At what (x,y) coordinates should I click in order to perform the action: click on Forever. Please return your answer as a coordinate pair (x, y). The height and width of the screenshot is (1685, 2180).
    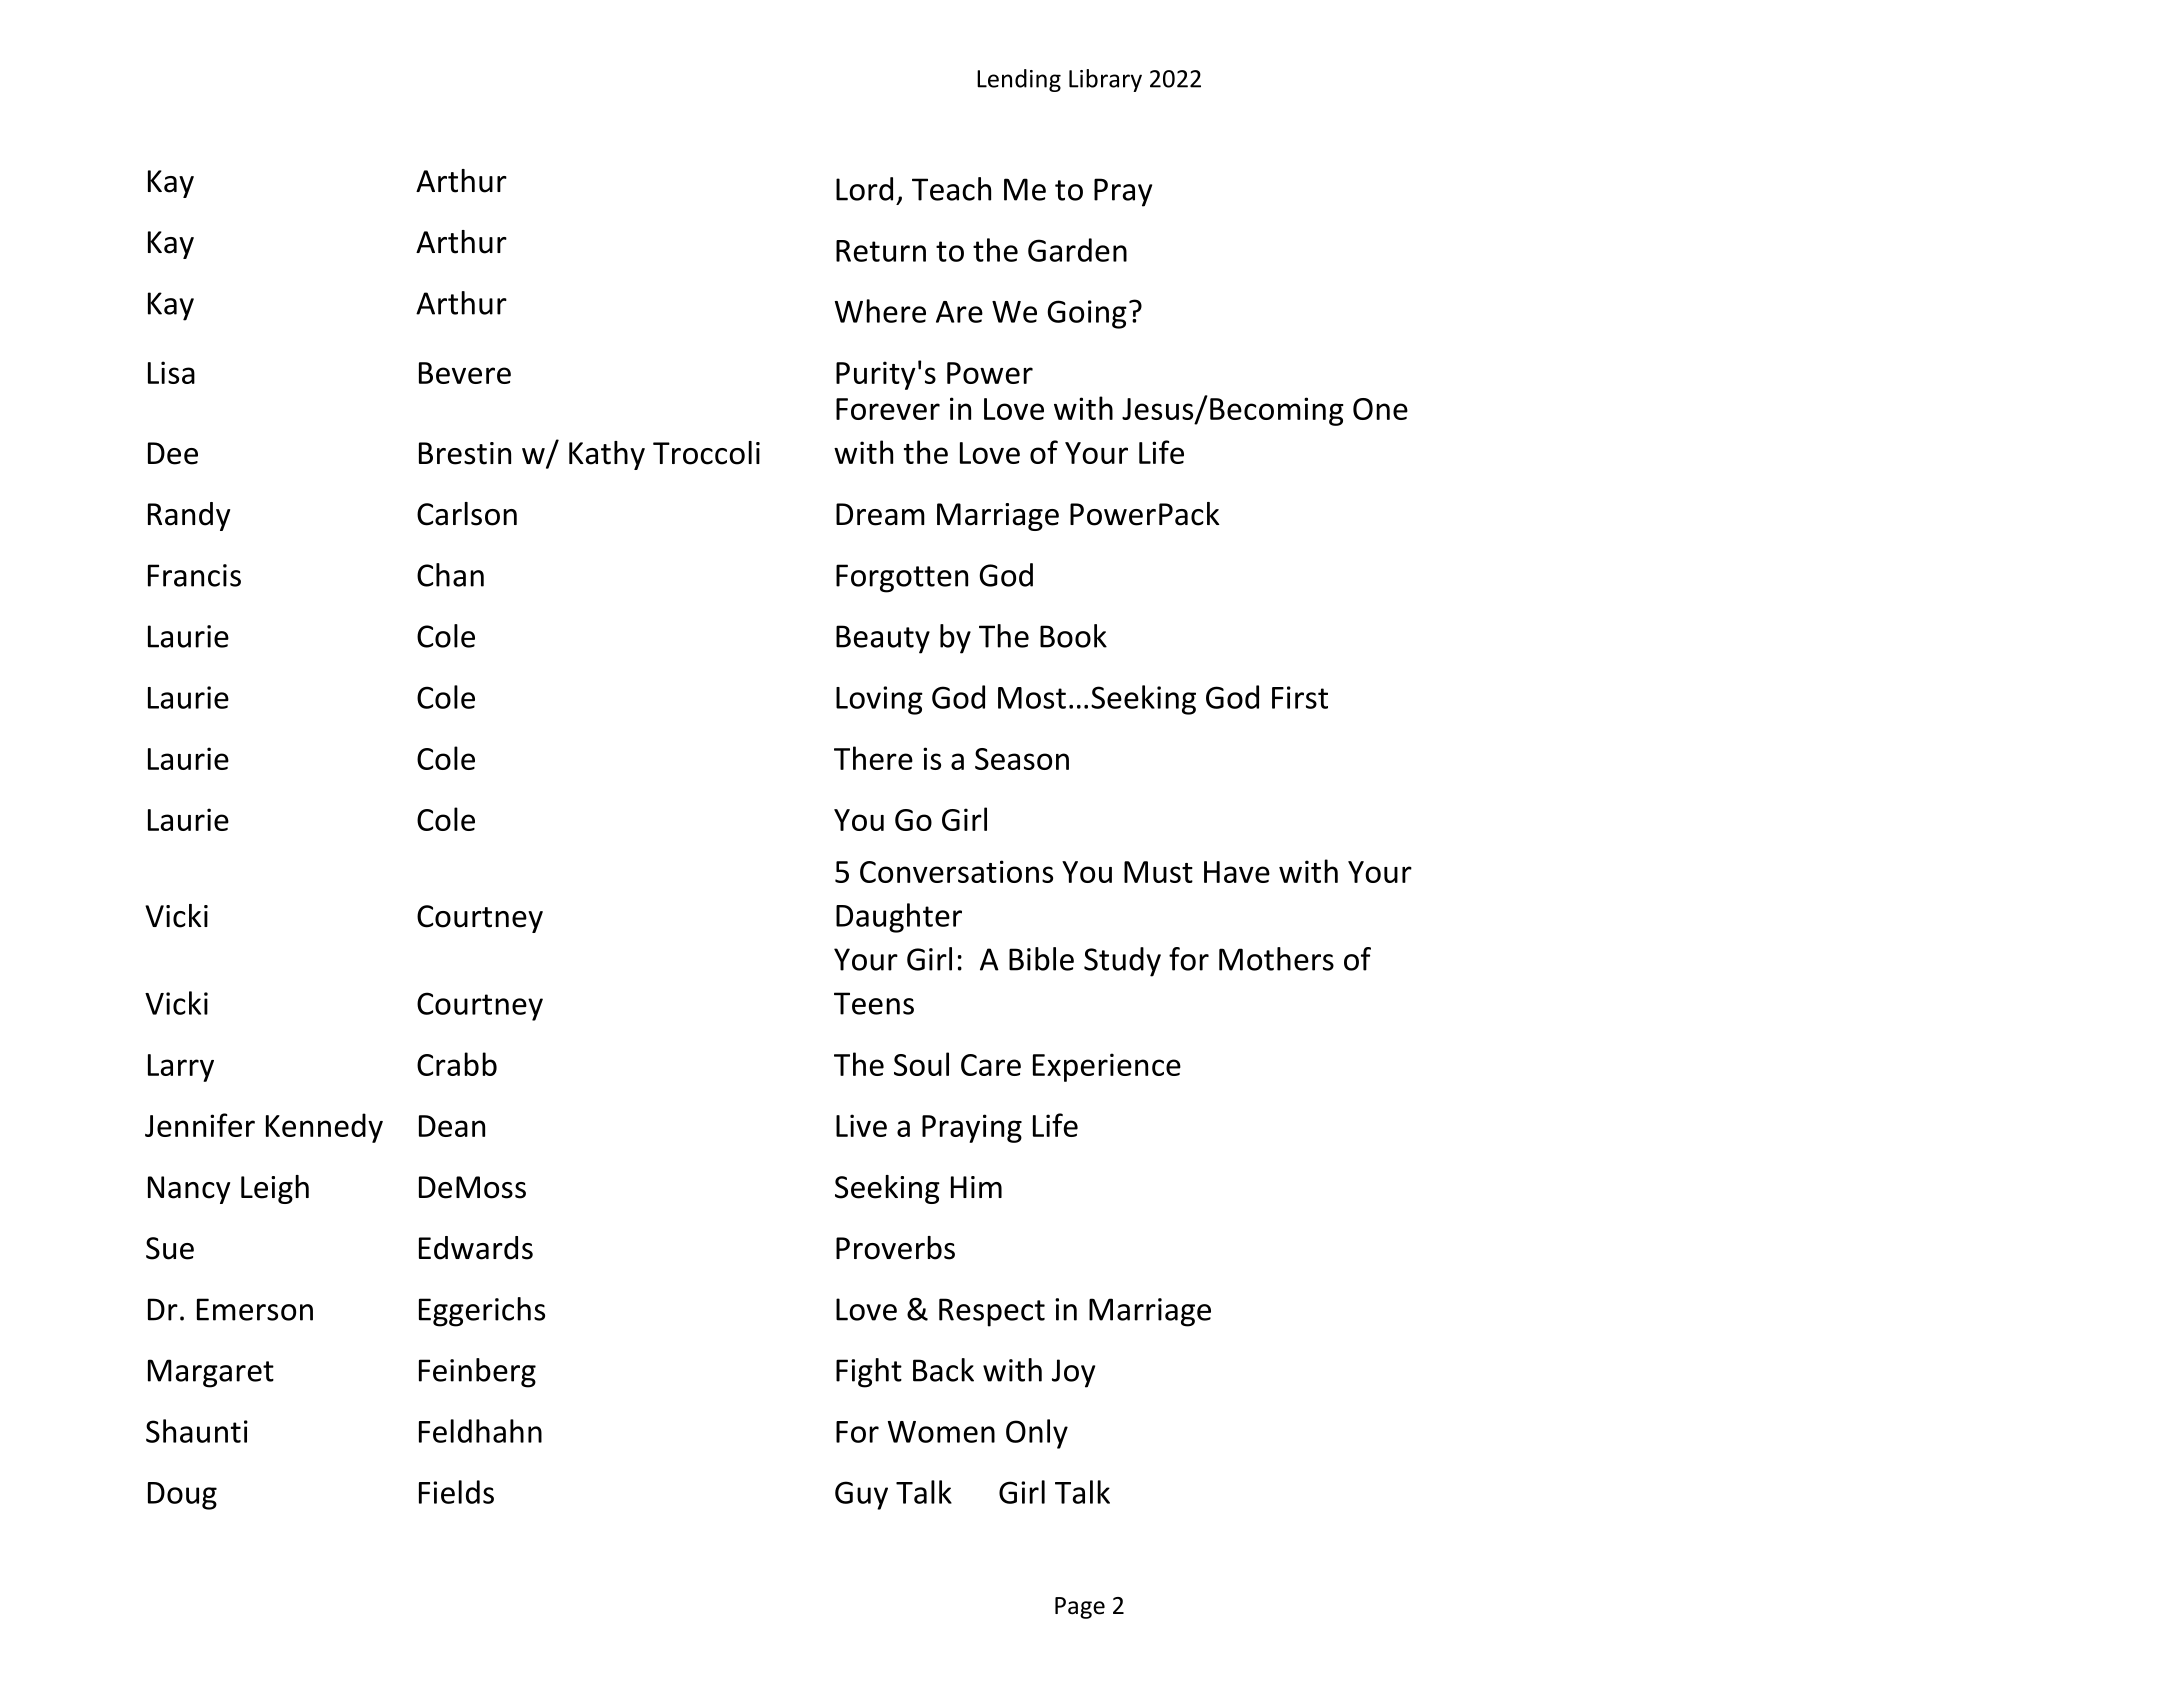
    Looking at the image, I should click on (888, 409).
